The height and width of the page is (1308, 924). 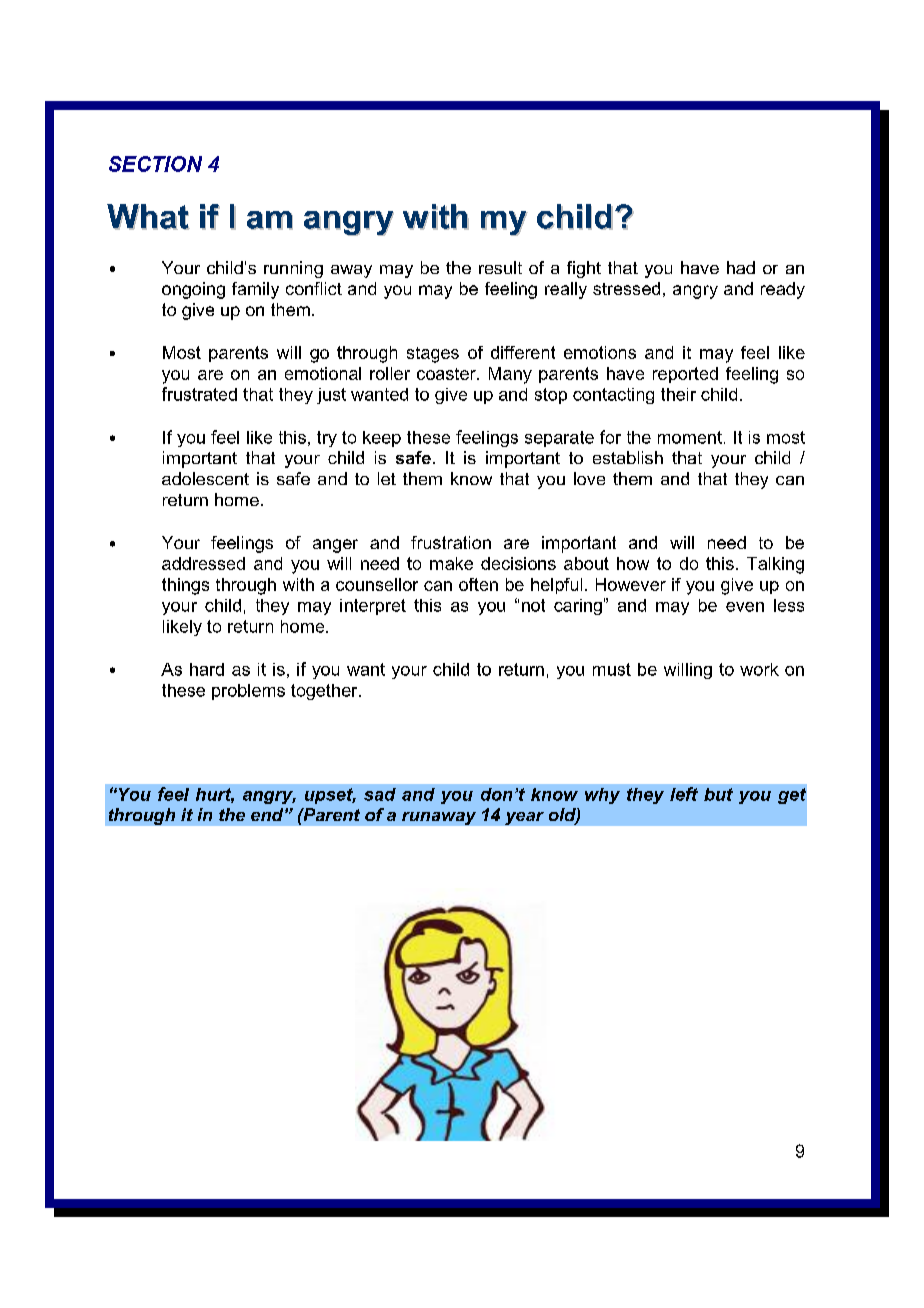 What do you see at coordinates (268, 814) in the page?
I see `end` at bounding box center [268, 814].
